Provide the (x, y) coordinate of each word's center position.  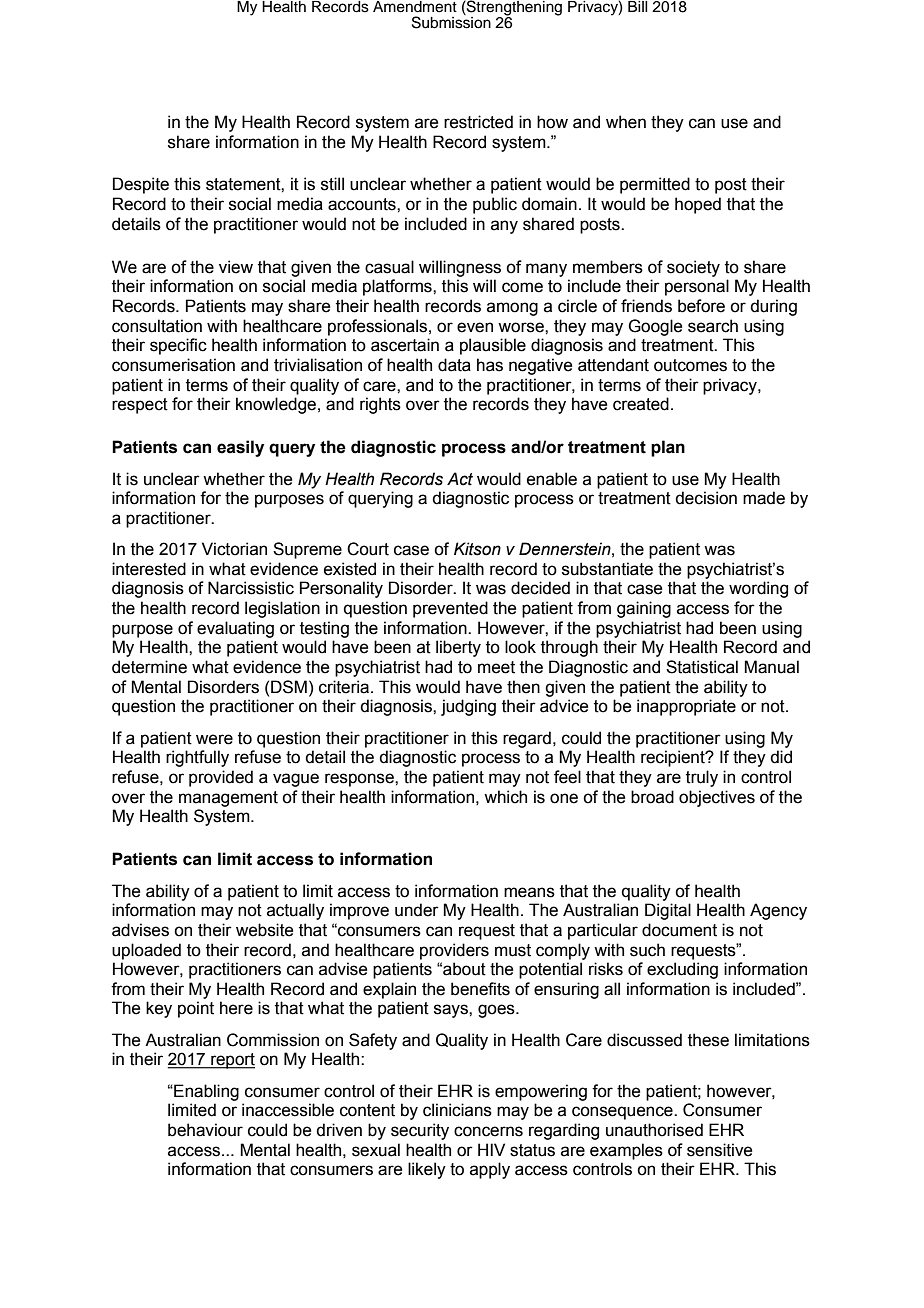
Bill (638, 6)
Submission (451, 21)
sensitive (719, 1150)
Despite (141, 185)
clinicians (457, 1110)
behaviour (205, 1130)
